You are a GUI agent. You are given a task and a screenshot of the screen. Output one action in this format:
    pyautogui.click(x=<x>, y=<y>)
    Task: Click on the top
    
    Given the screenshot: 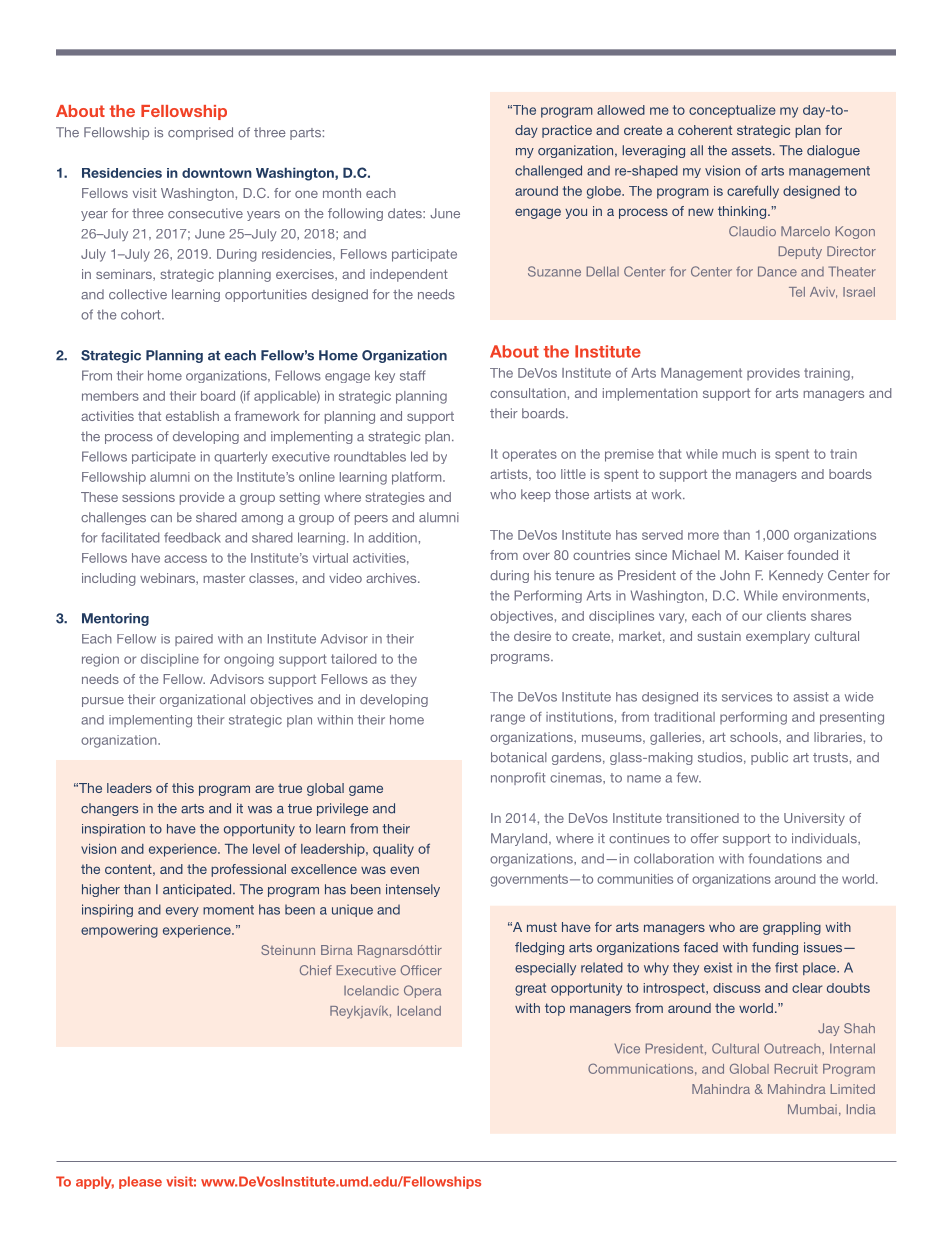 What is the action you would take?
    pyautogui.click(x=555, y=1009)
